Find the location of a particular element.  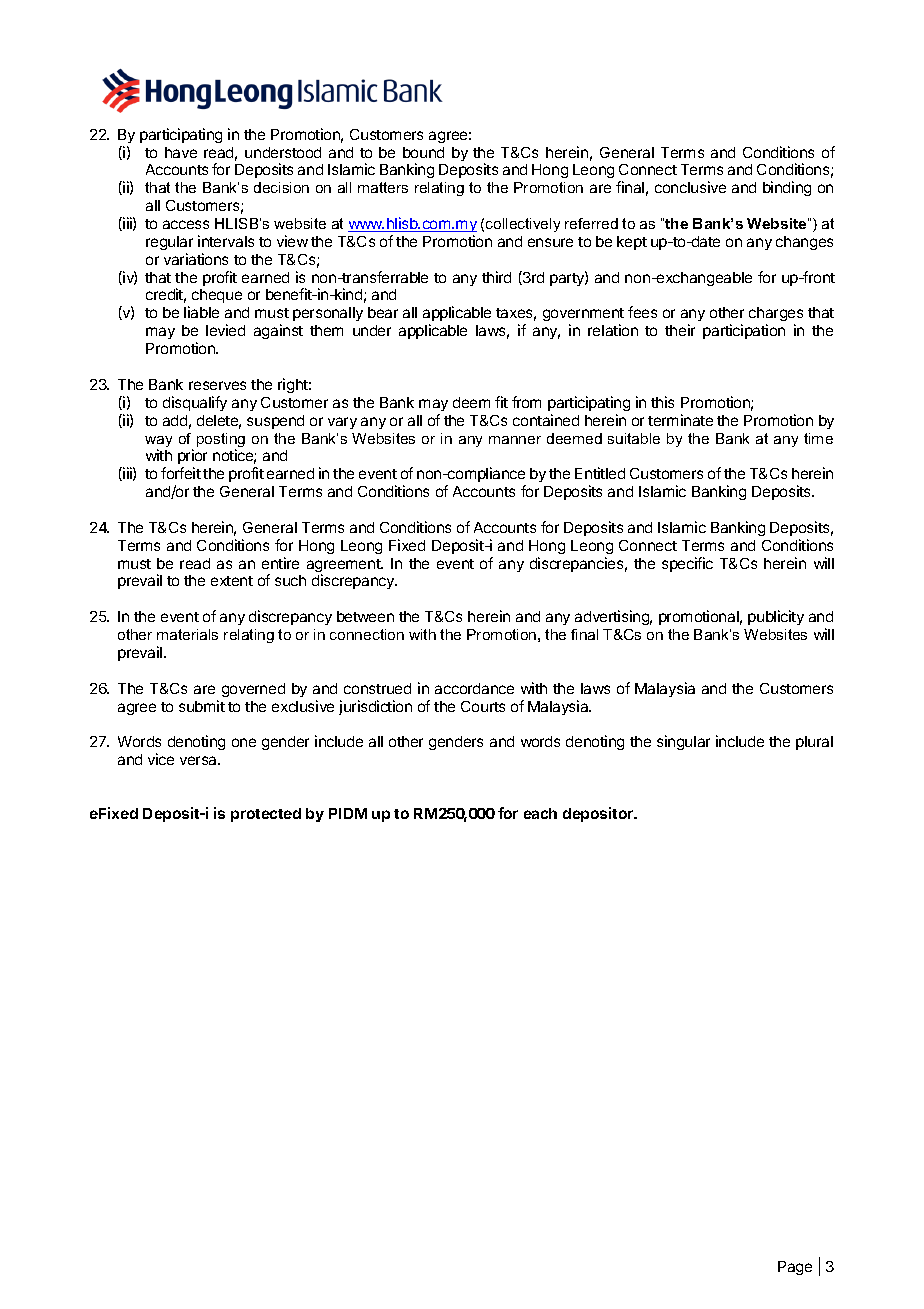

singular is located at coordinates (683, 742).
